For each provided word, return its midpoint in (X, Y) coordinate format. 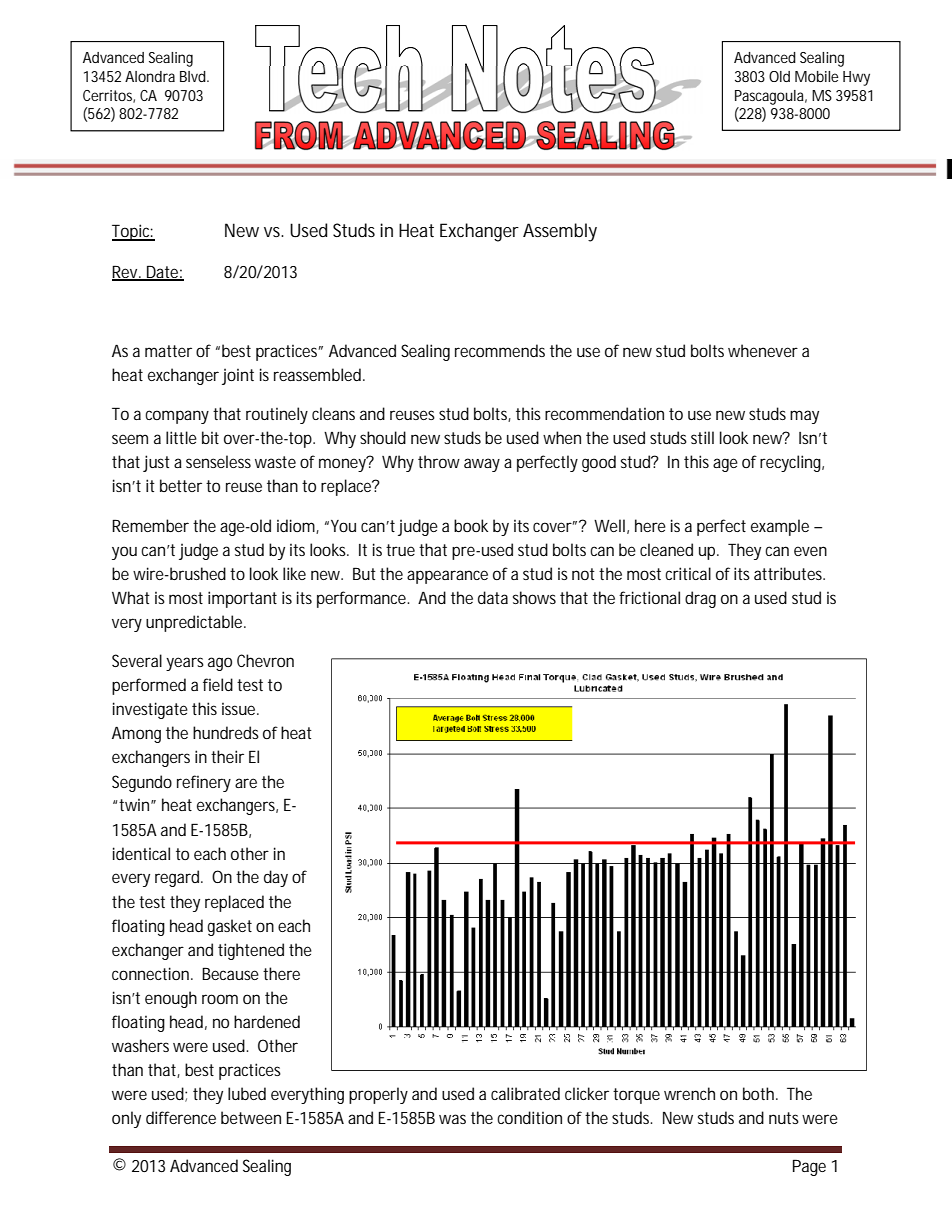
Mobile (817, 76)
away (482, 465)
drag (700, 599)
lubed (247, 1093)
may (804, 417)
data (493, 597)
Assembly (560, 232)
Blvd (194, 76)
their (227, 756)
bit (210, 437)
